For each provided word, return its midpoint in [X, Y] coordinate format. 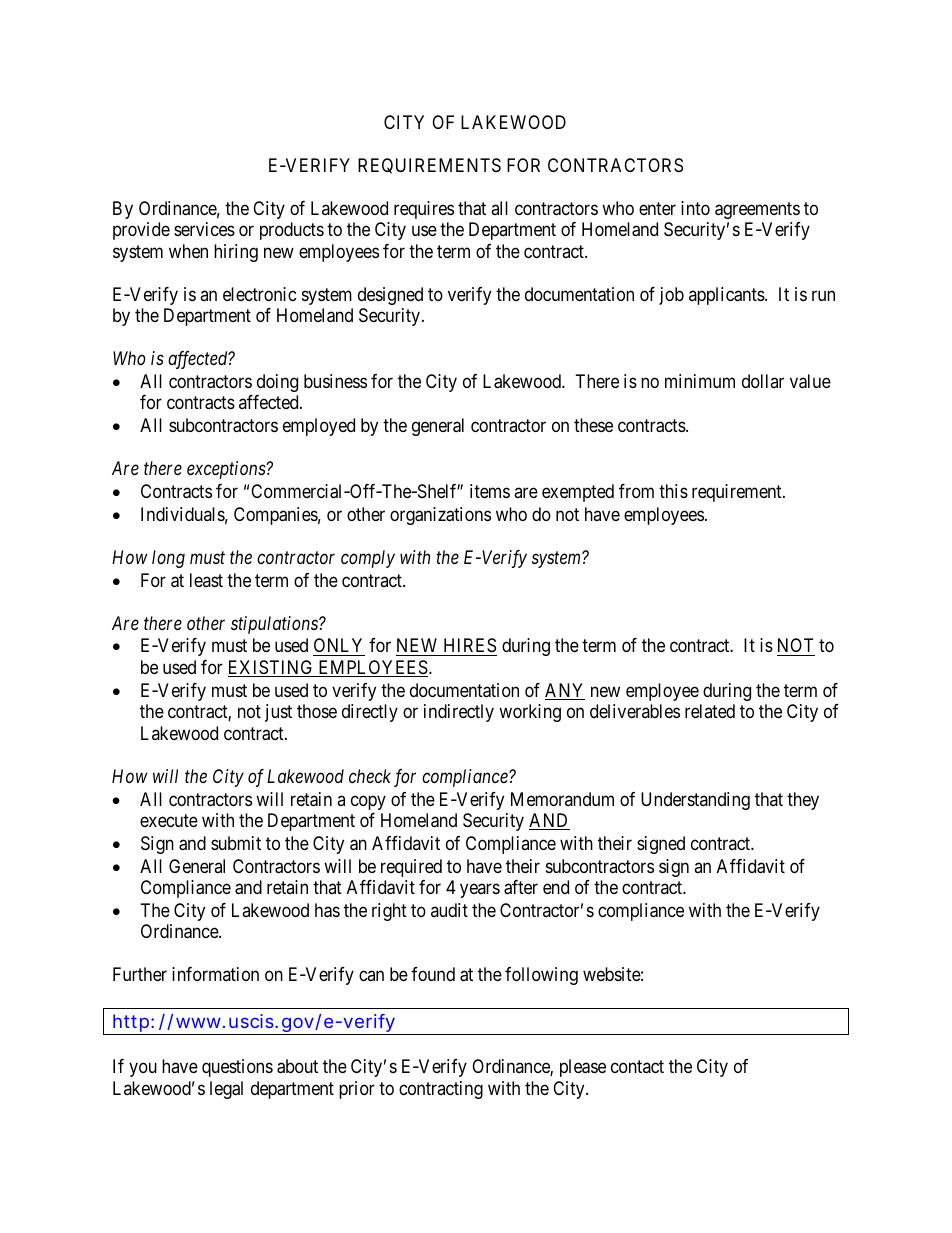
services [204, 229]
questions [237, 1068]
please [583, 1068]
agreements [757, 210]
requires [424, 210]
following [541, 976]
